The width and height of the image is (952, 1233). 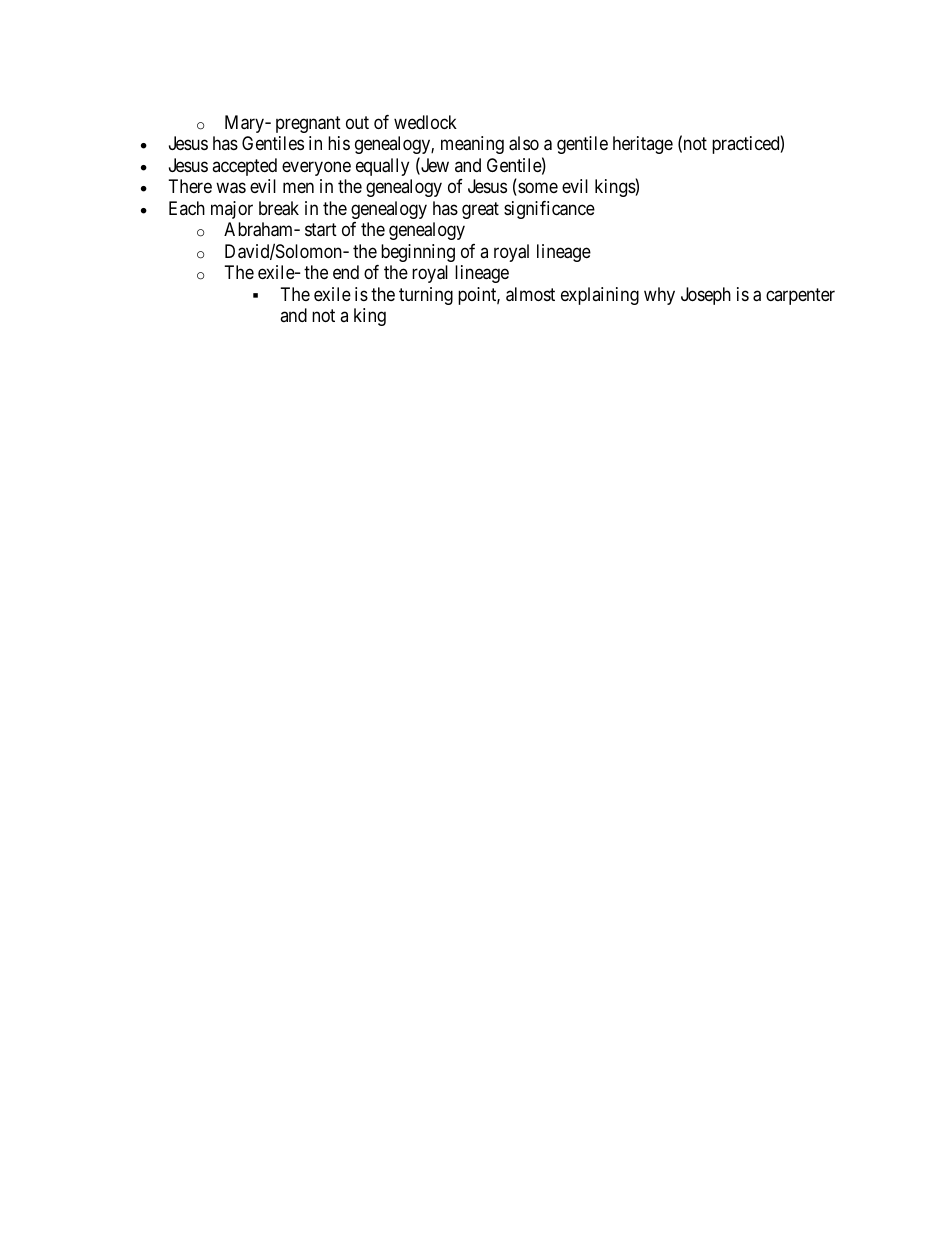 What do you see at coordinates (382, 167) in the image?
I see `equally` at bounding box center [382, 167].
